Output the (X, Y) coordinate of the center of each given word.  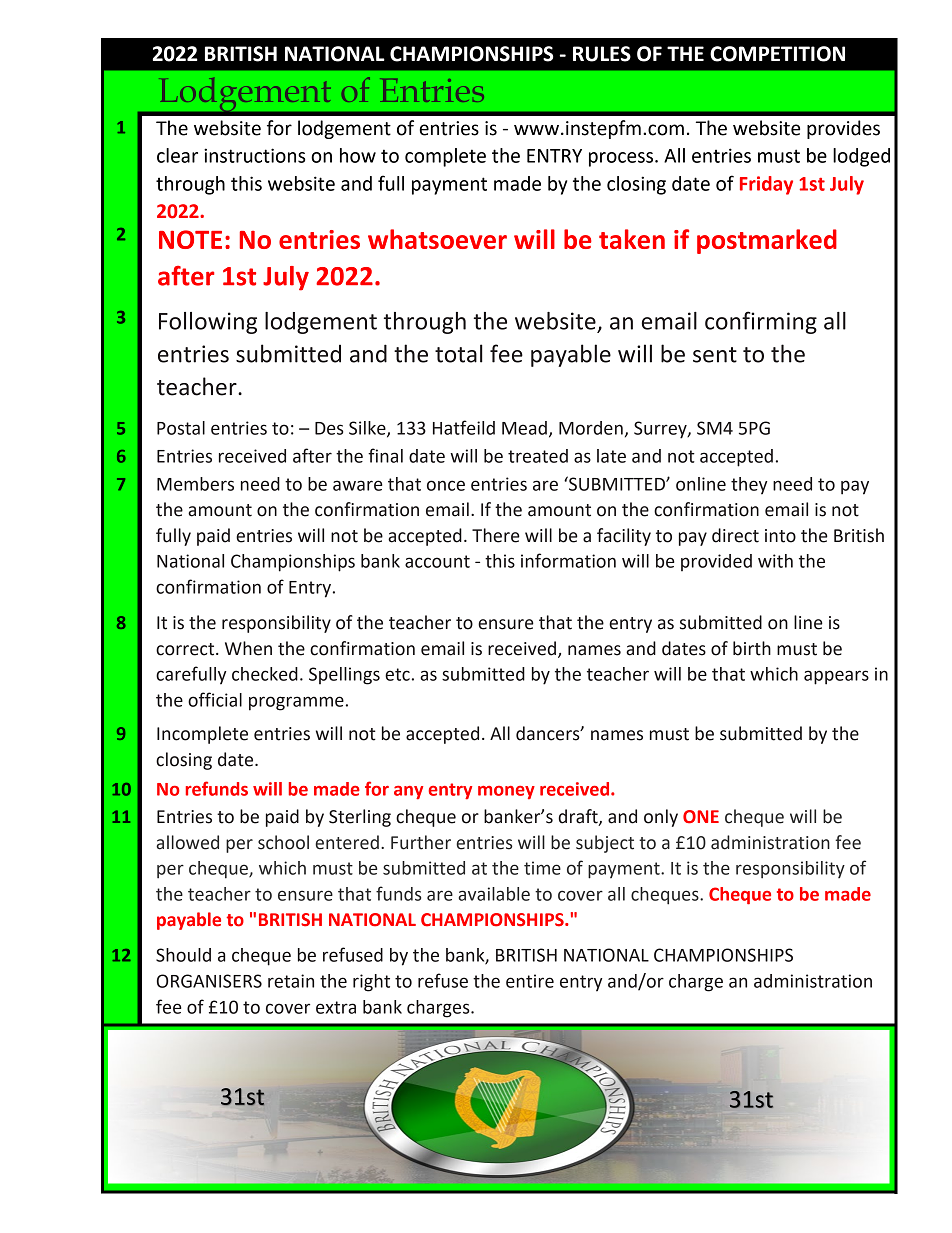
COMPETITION (777, 54)
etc (397, 674)
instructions (255, 155)
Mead (524, 428)
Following (208, 323)
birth (752, 648)
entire (530, 981)
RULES (602, 54)
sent (715, 355)
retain (291, 981)
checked (265, 674)
